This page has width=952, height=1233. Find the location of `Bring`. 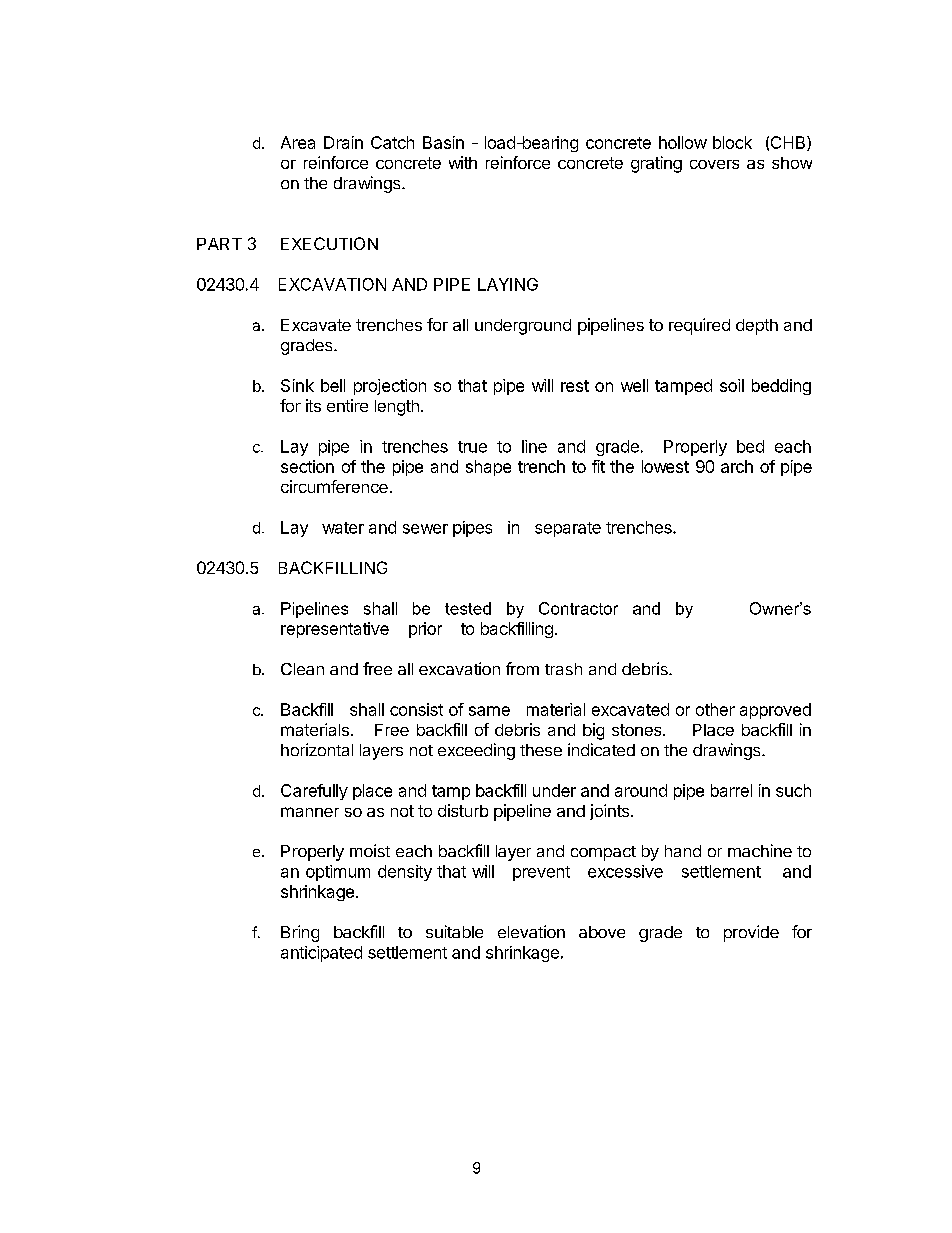

Bring is located at coordinates (300, 933).
